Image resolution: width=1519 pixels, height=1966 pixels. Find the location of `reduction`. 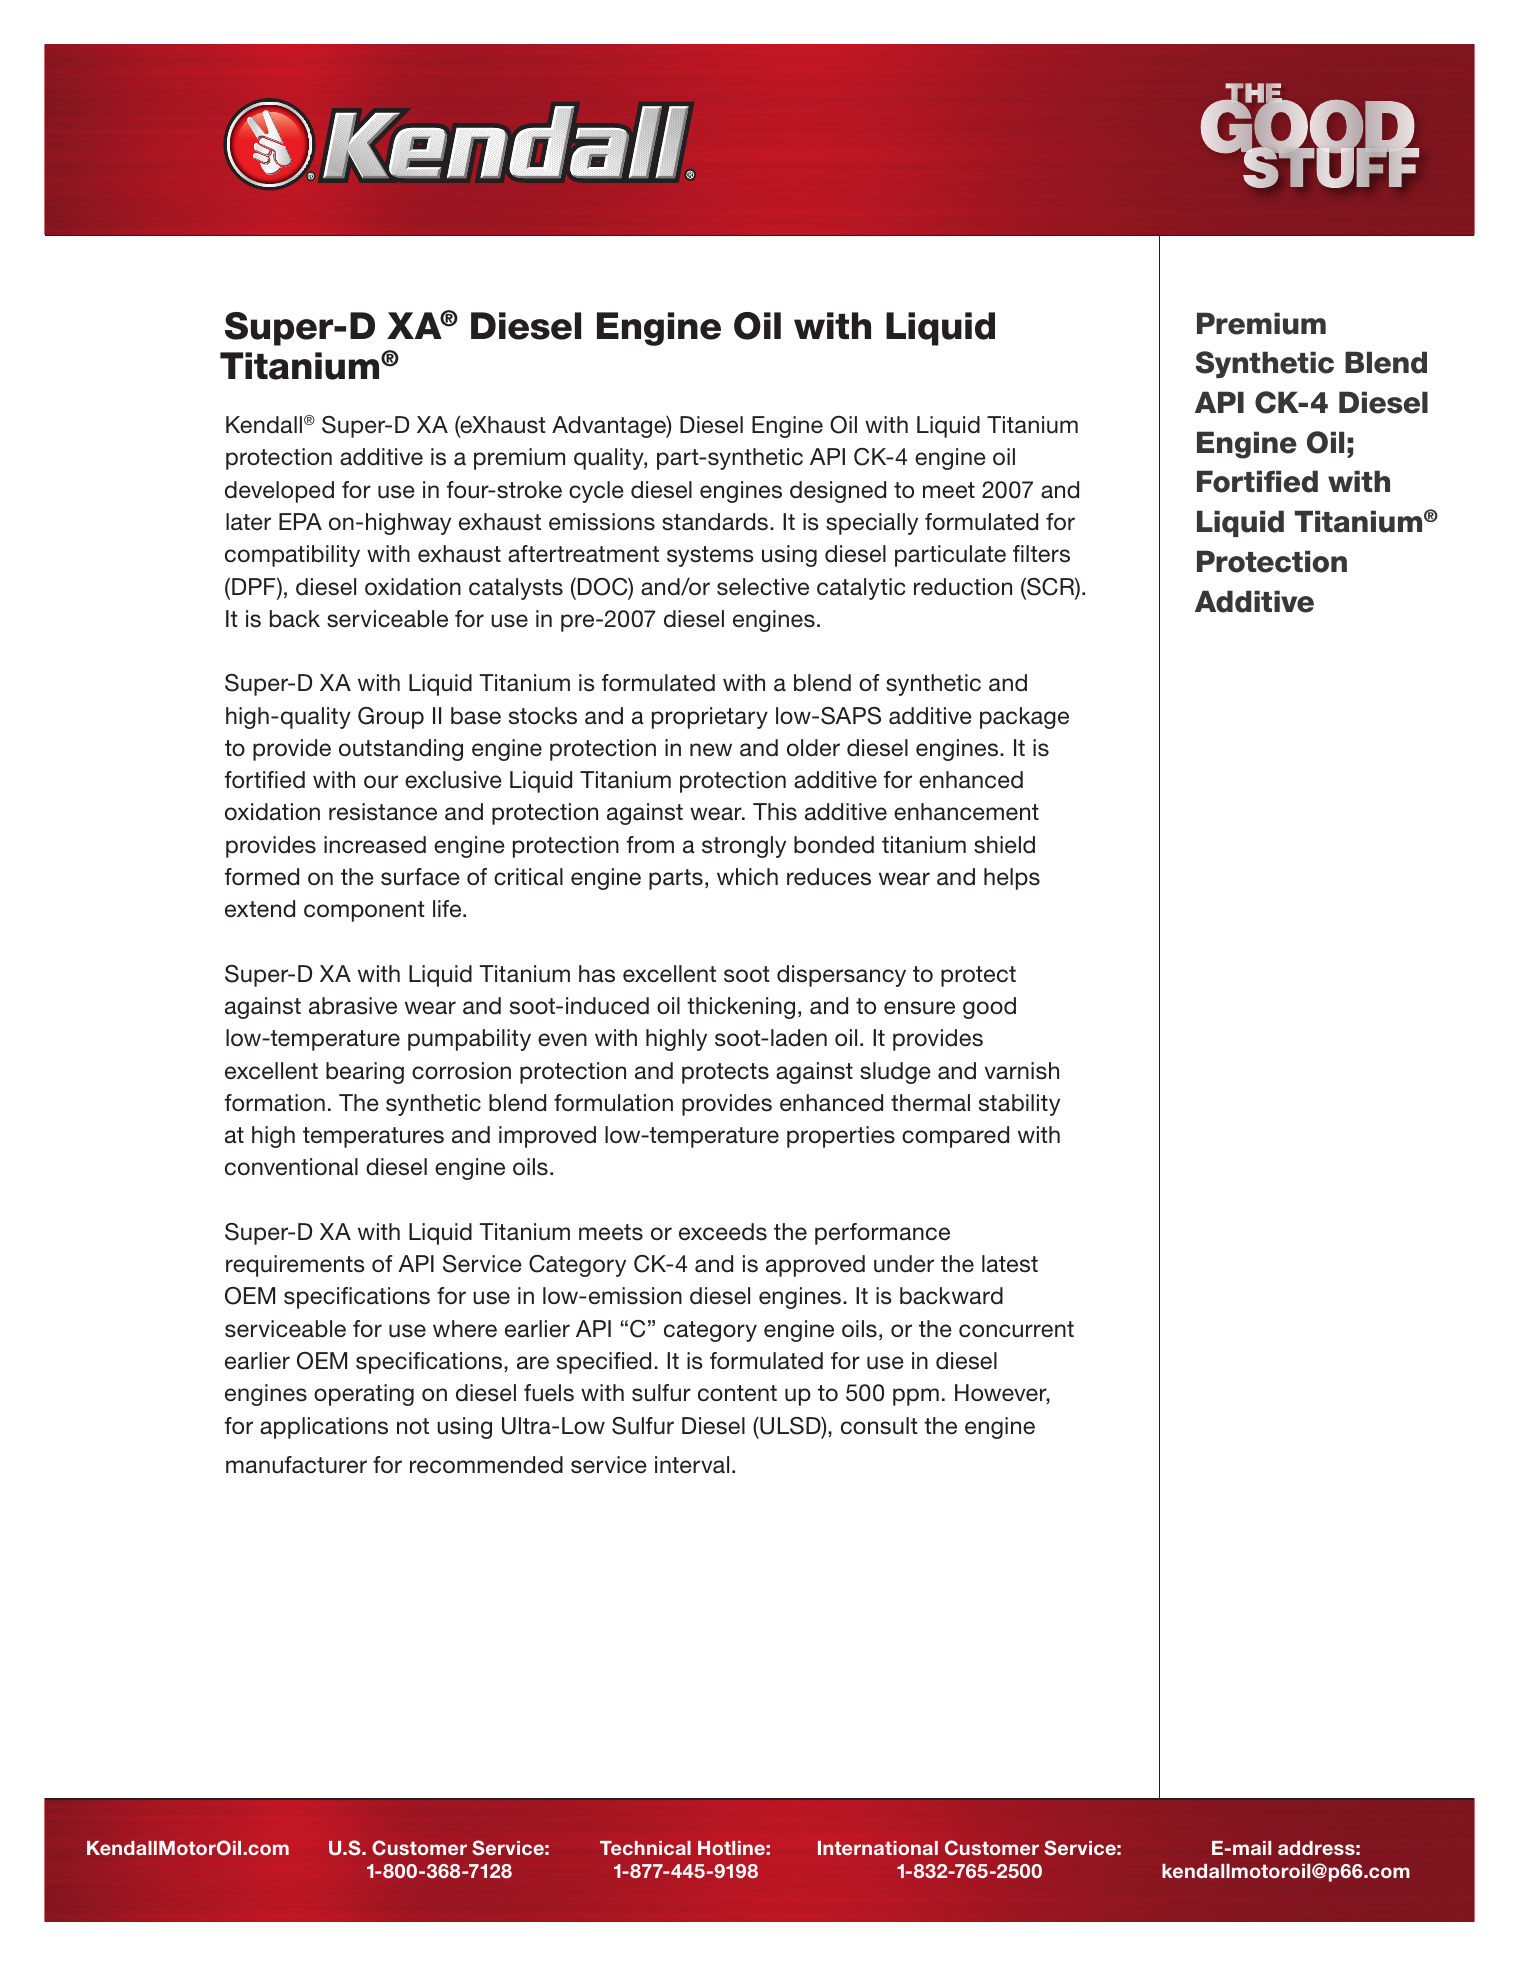

reduction is located at coordinates (963, 587).
